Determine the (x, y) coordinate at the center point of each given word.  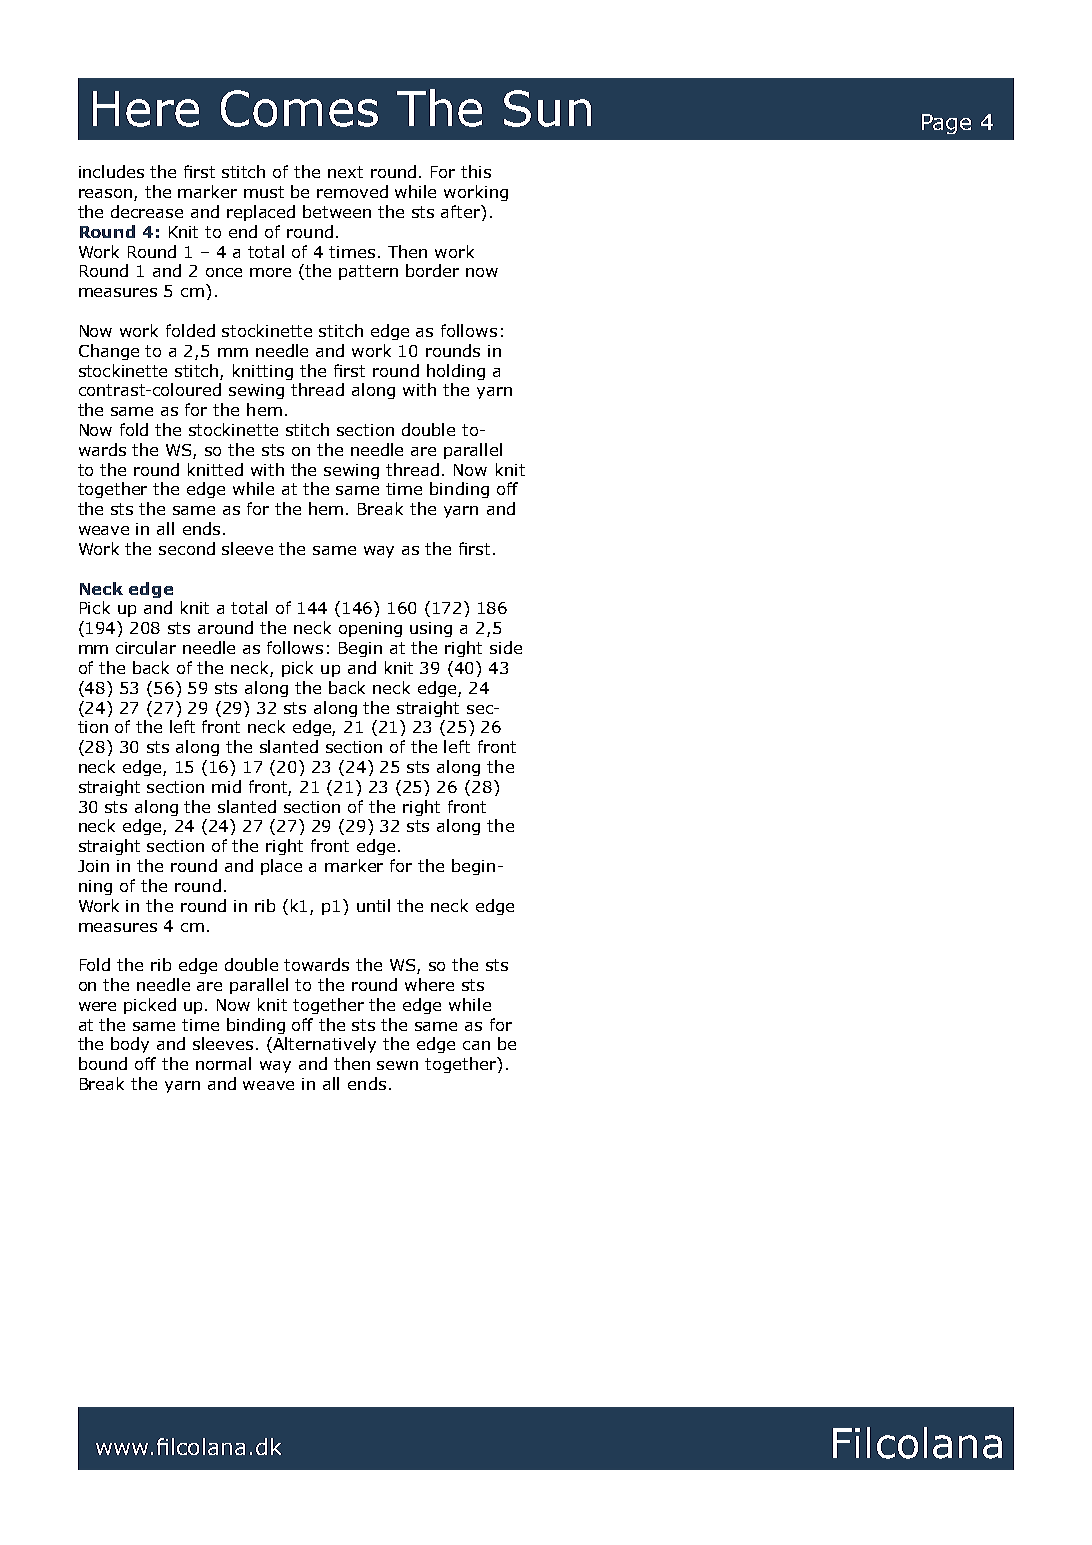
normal (223, 1063)
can (476, 1045)
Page (946, 124)
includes (111, 171)
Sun (547, 108)
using (431, 629)
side (506, 647)
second (187, 548)
